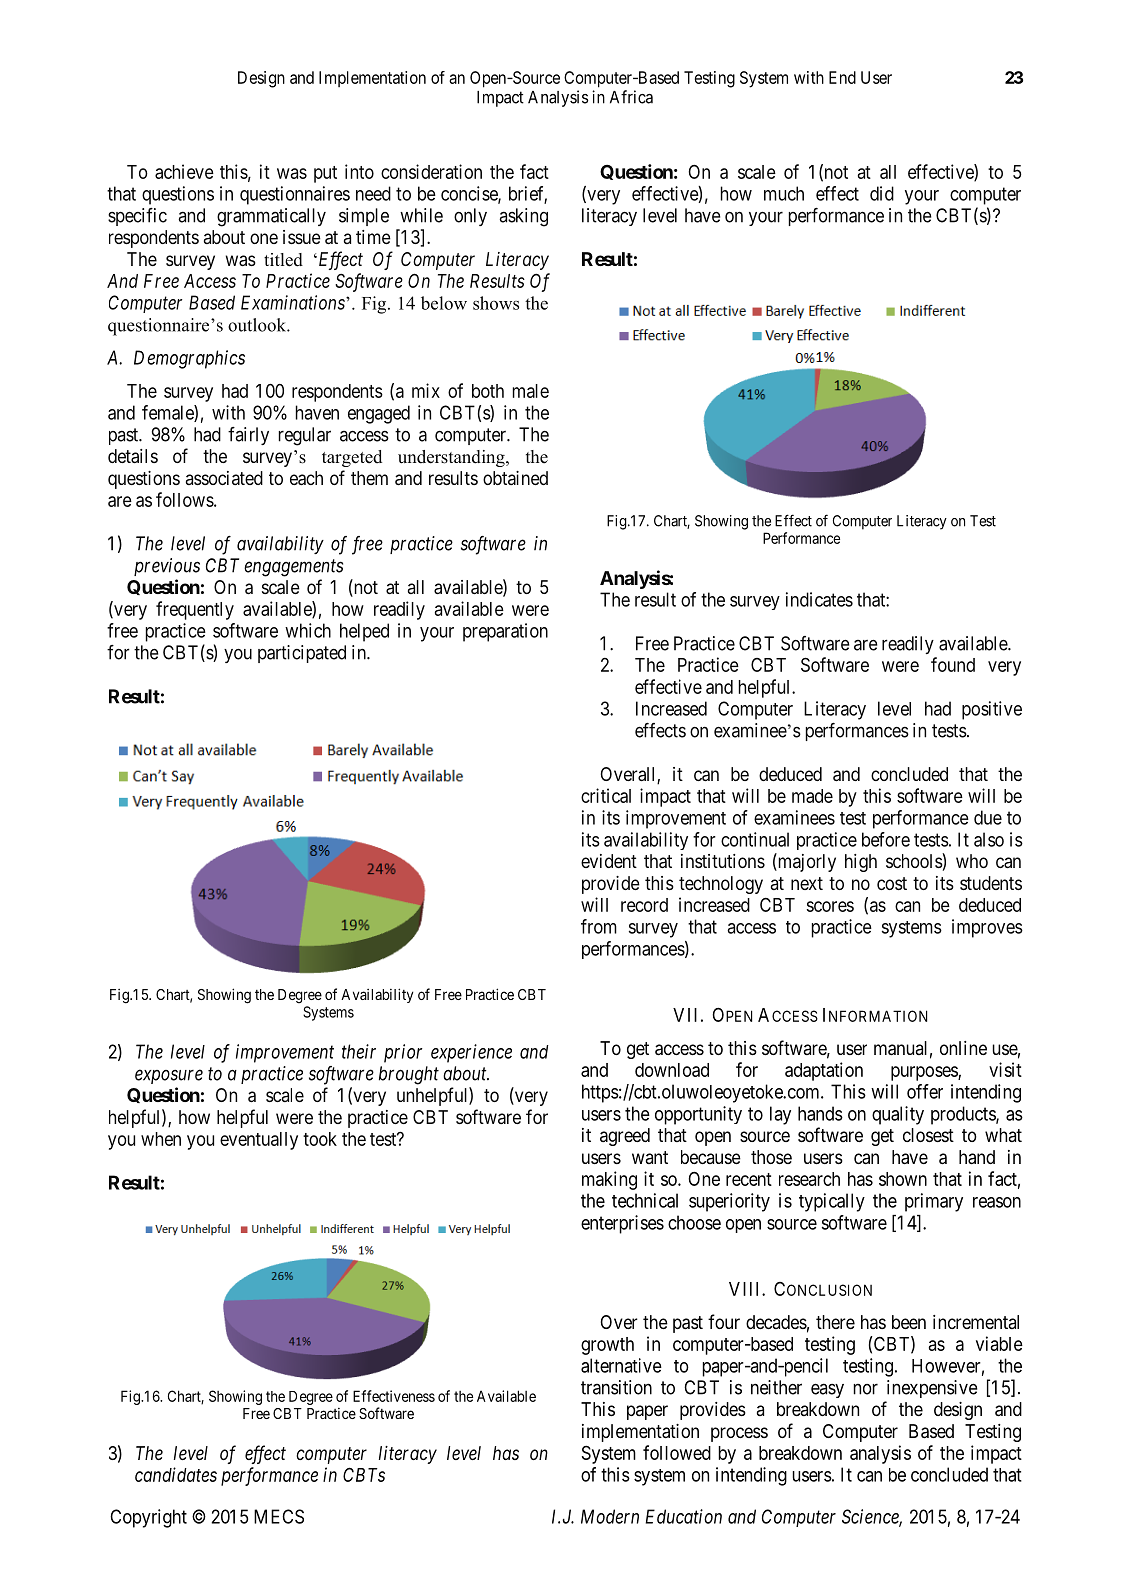 This screenshot has width=1129, height=1596. I want to click on much, so click(784, 193).
